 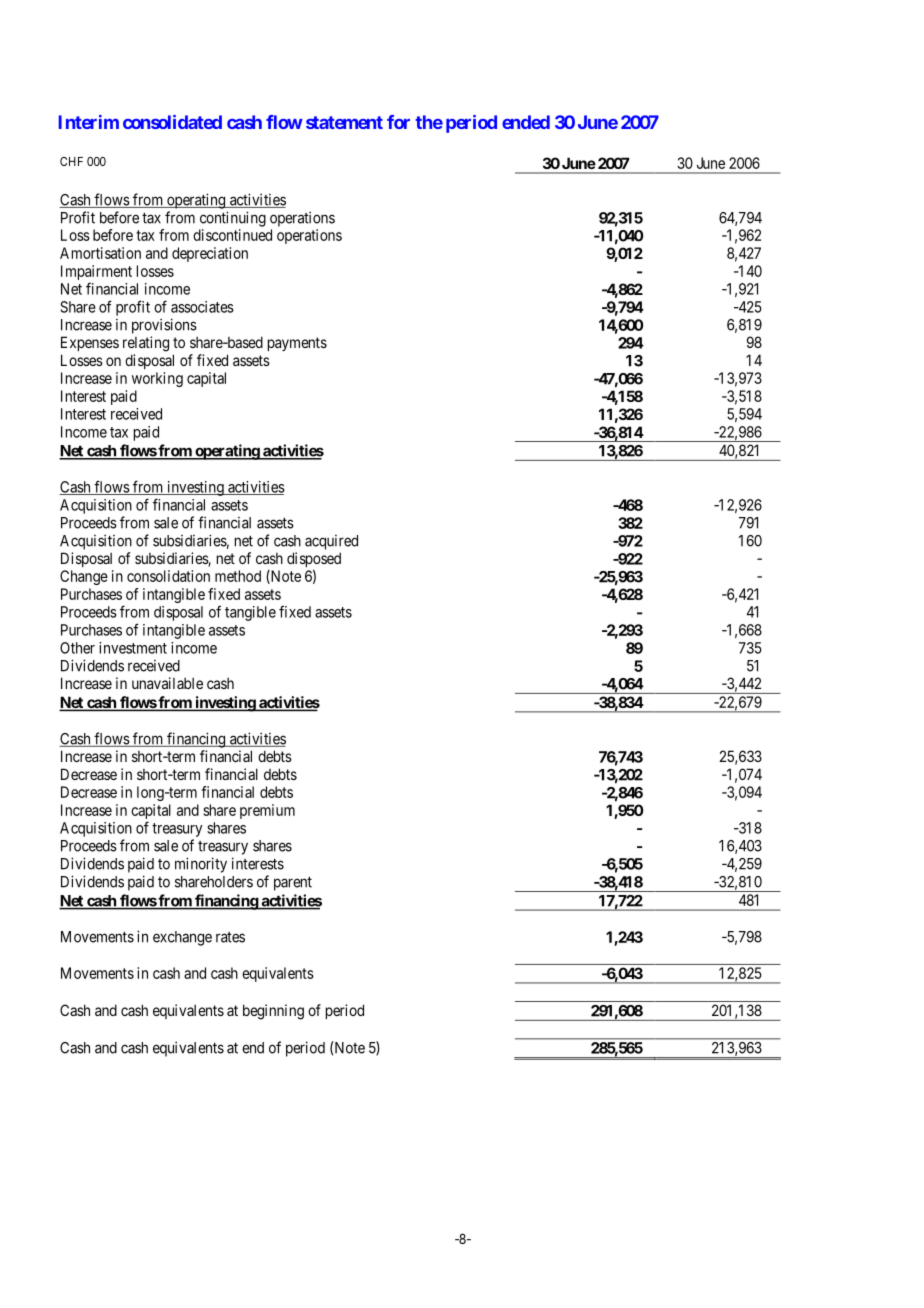 I want to click on consolidated, so click(x=172, y=122).
